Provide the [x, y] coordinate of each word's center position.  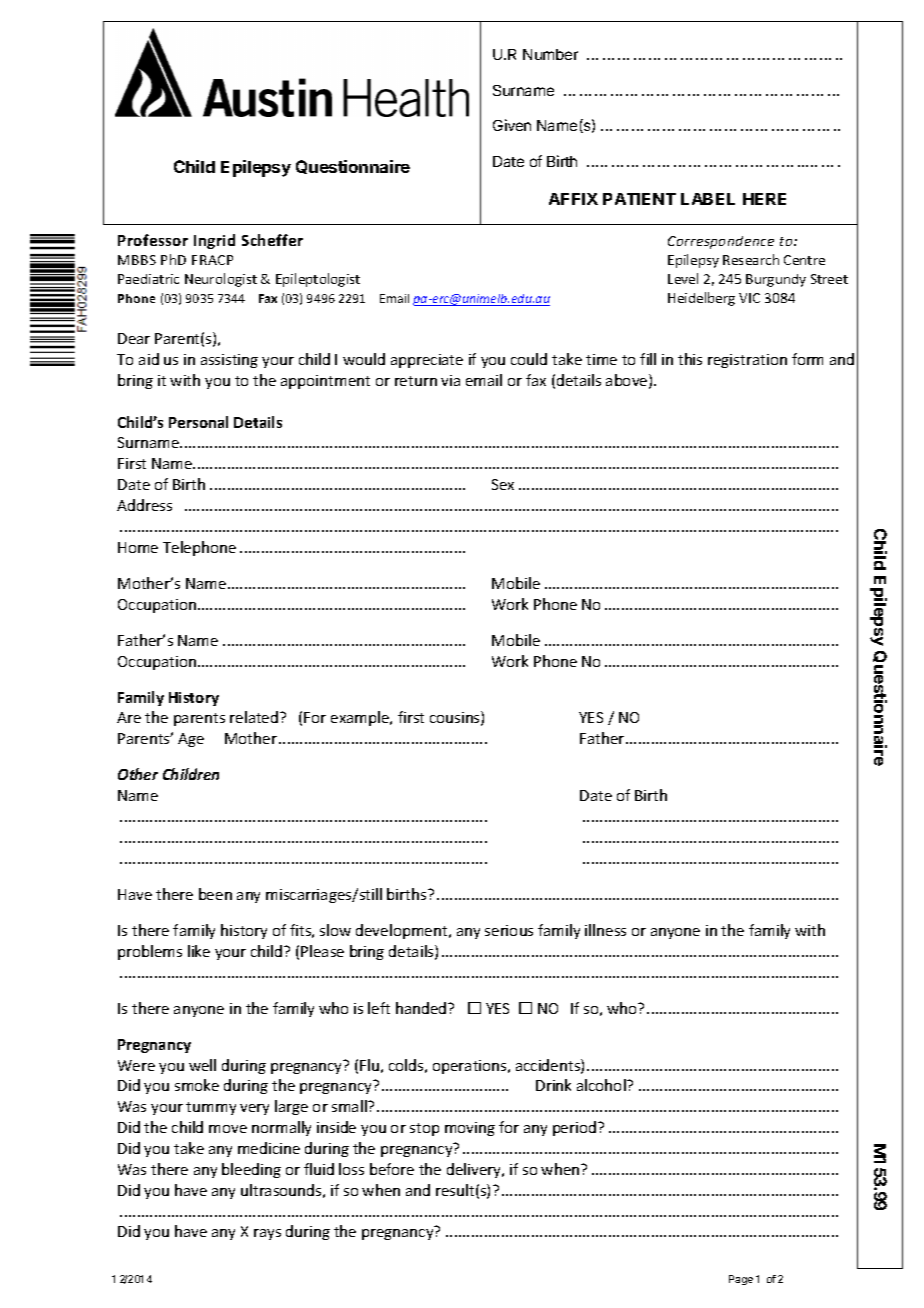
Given [512, 125]
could [529, 359]
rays [267, 1234]
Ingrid [214, 241]
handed [422, 1008]
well [202, 1065]
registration [747, 361]
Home [138, 547]
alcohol [602, 1085]
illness [605, 930]
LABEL [708, 199]
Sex [503, 484]
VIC [749, 298]
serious [509, 930]
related [255, 717]
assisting [229, 361]
